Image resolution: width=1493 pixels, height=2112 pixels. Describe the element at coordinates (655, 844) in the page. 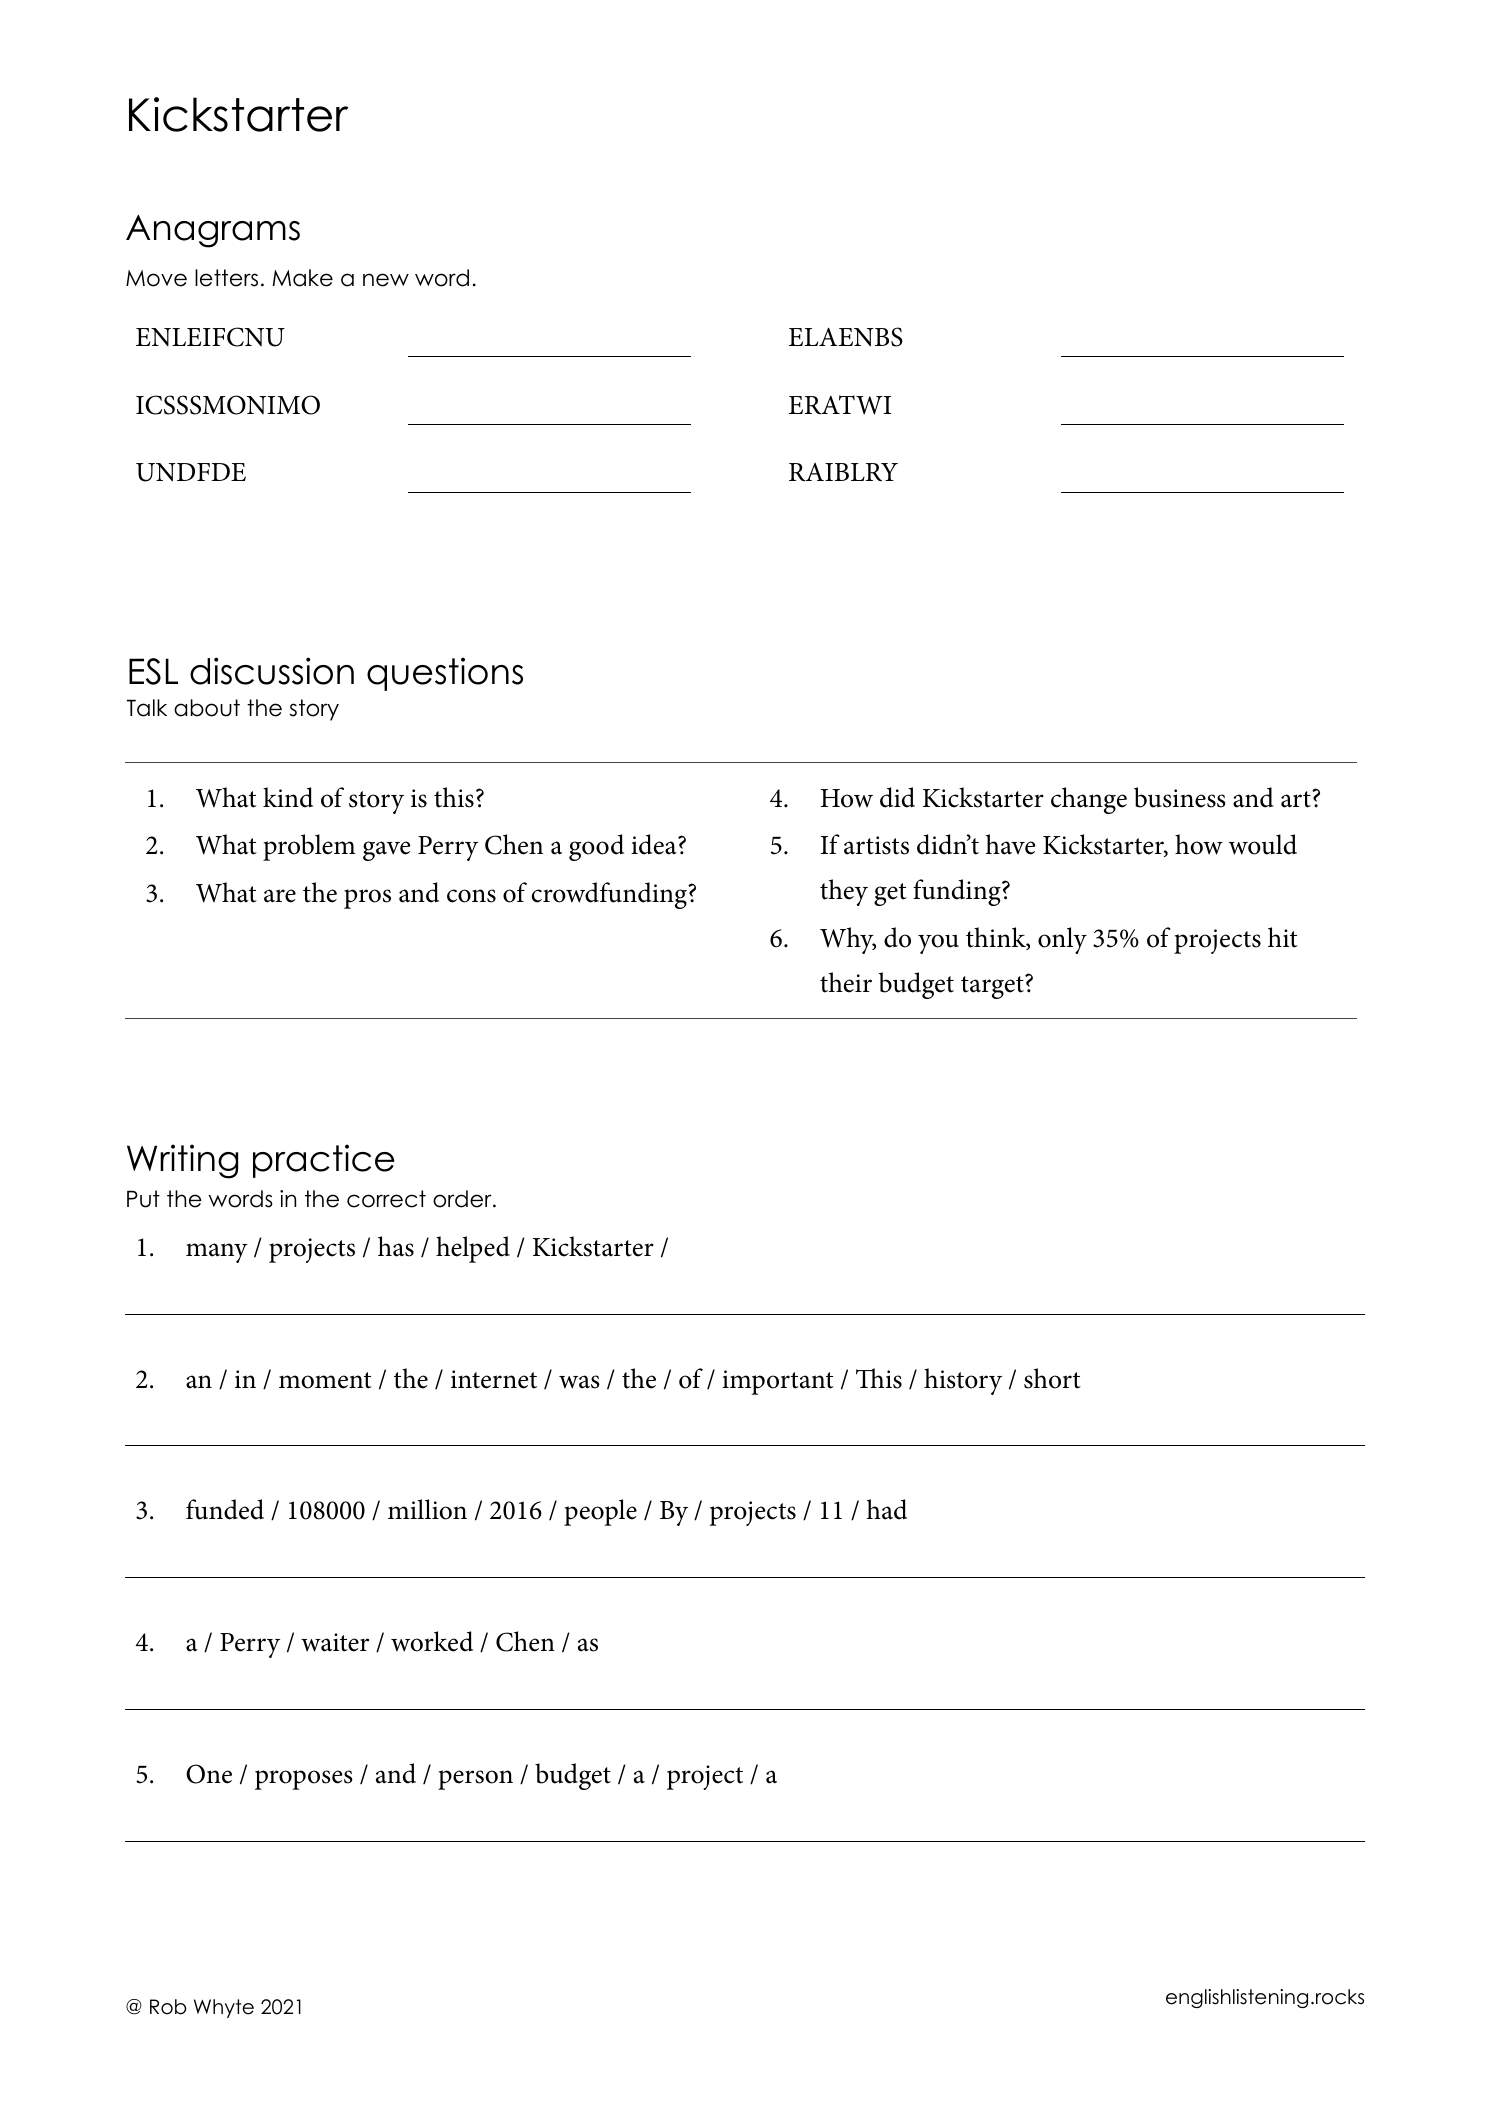

I see `idea` at that location.
